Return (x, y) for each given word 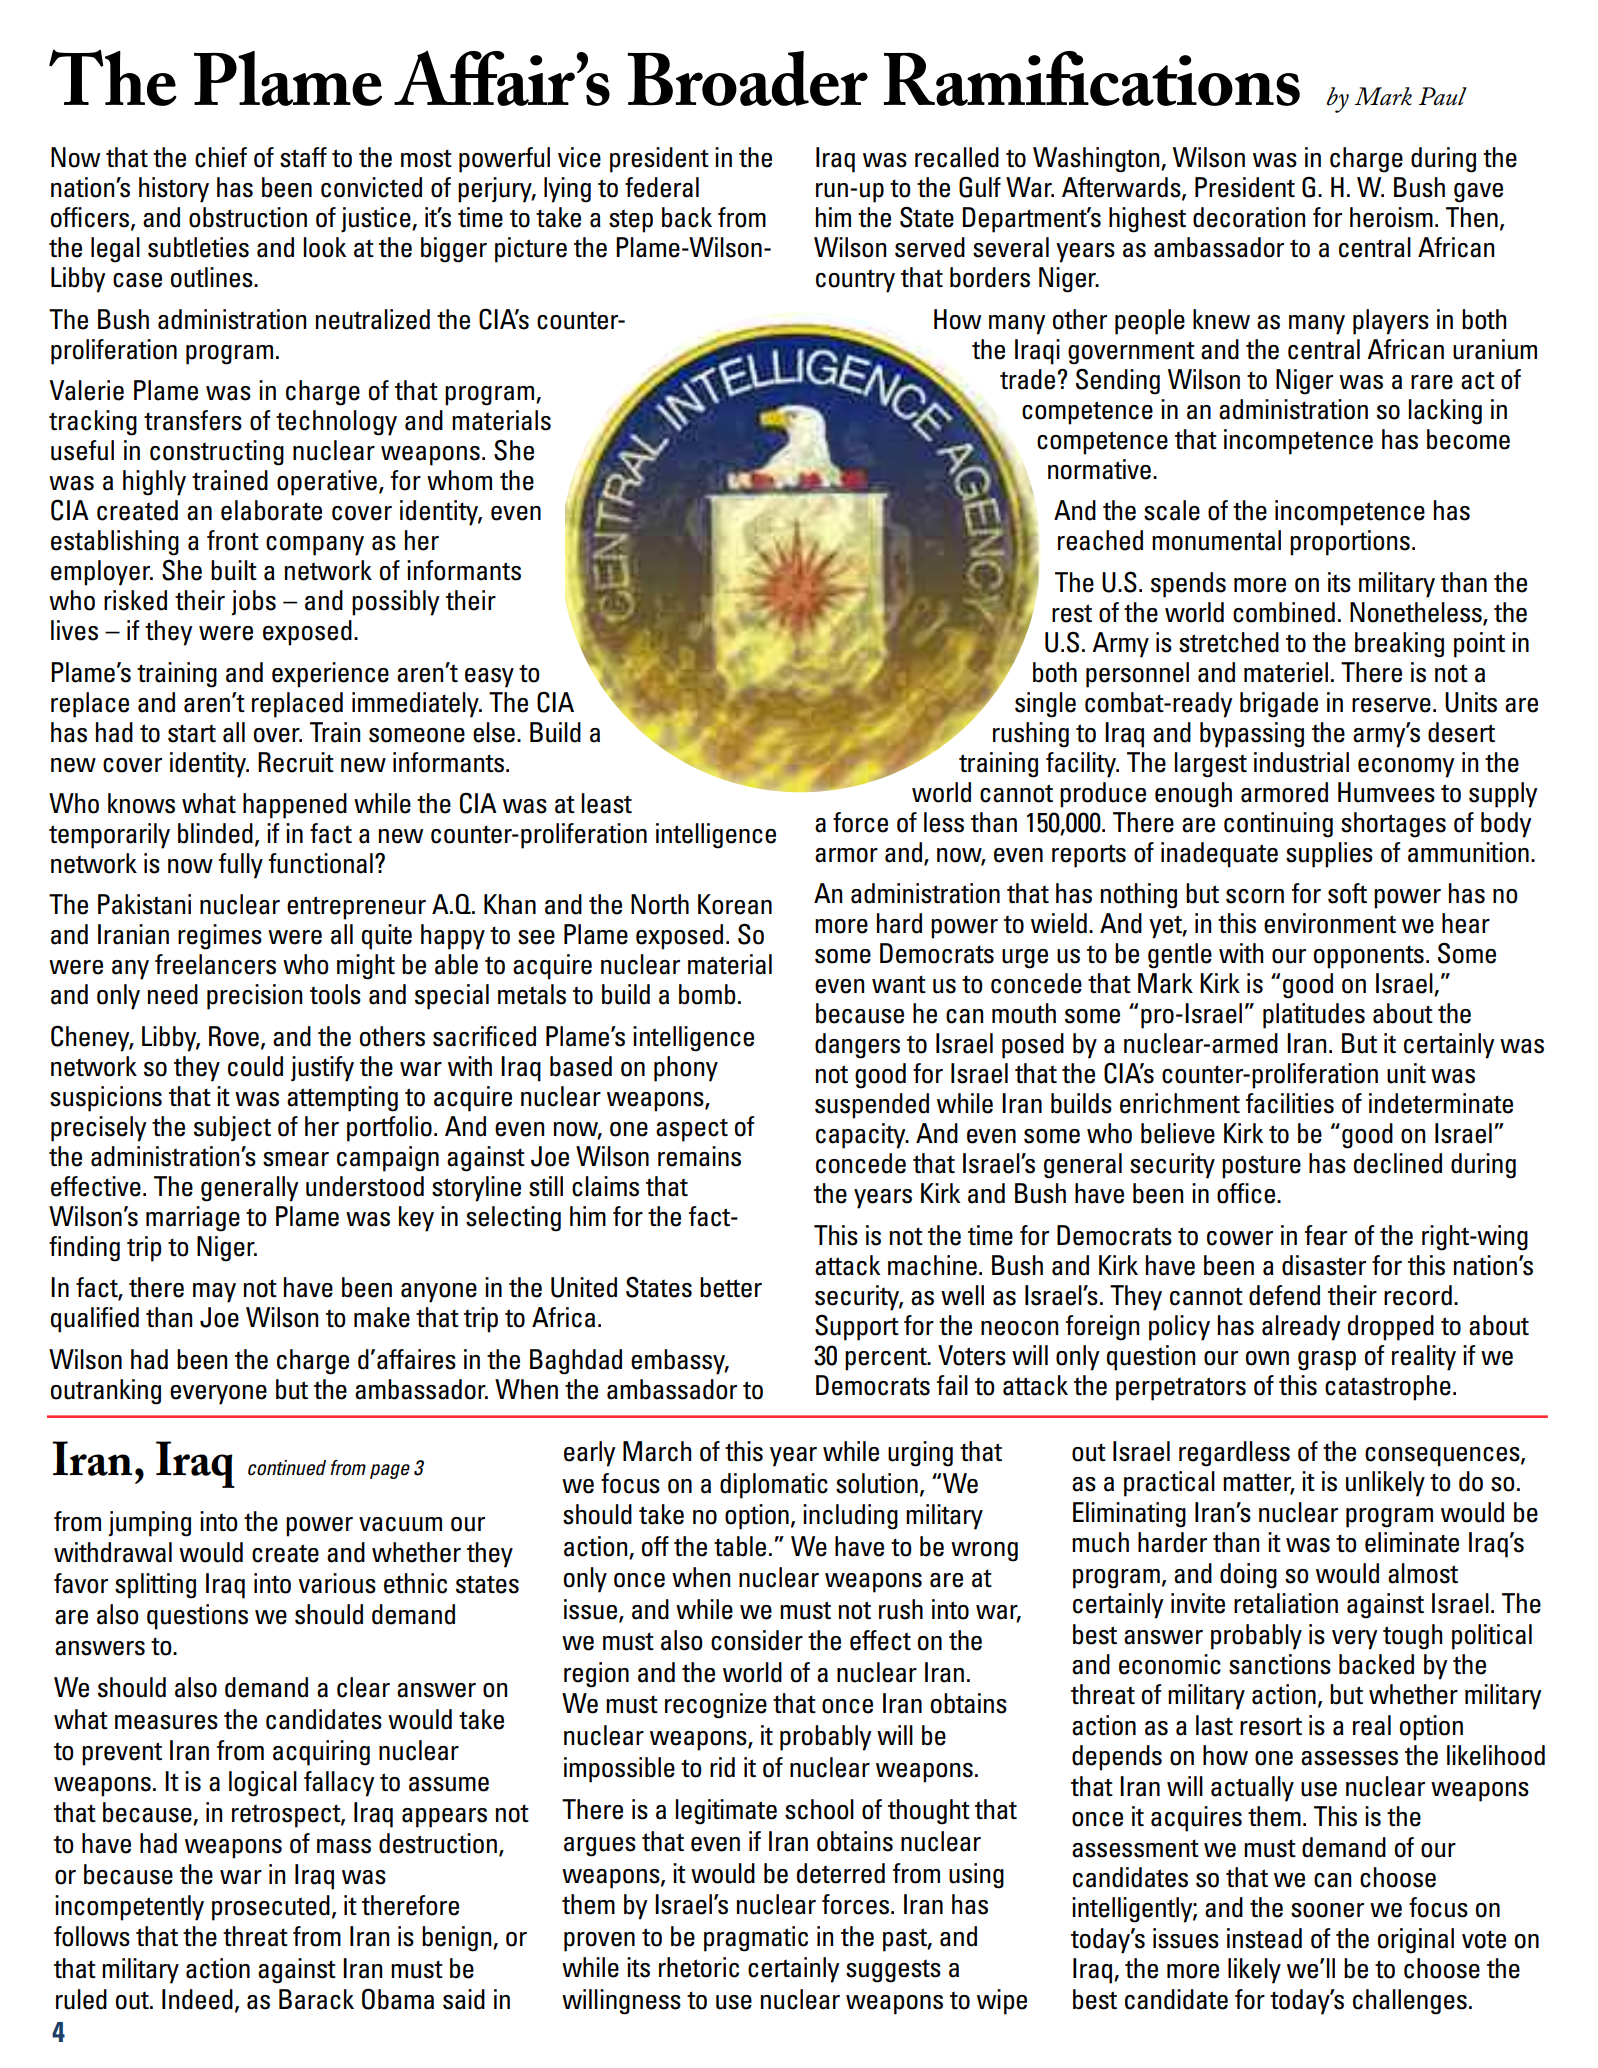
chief (221, 157)
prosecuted (271, 1908)
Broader (748, 78)
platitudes (1314, 1016)
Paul (1443, 96)
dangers (857, 1046)
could (255, 1066)
